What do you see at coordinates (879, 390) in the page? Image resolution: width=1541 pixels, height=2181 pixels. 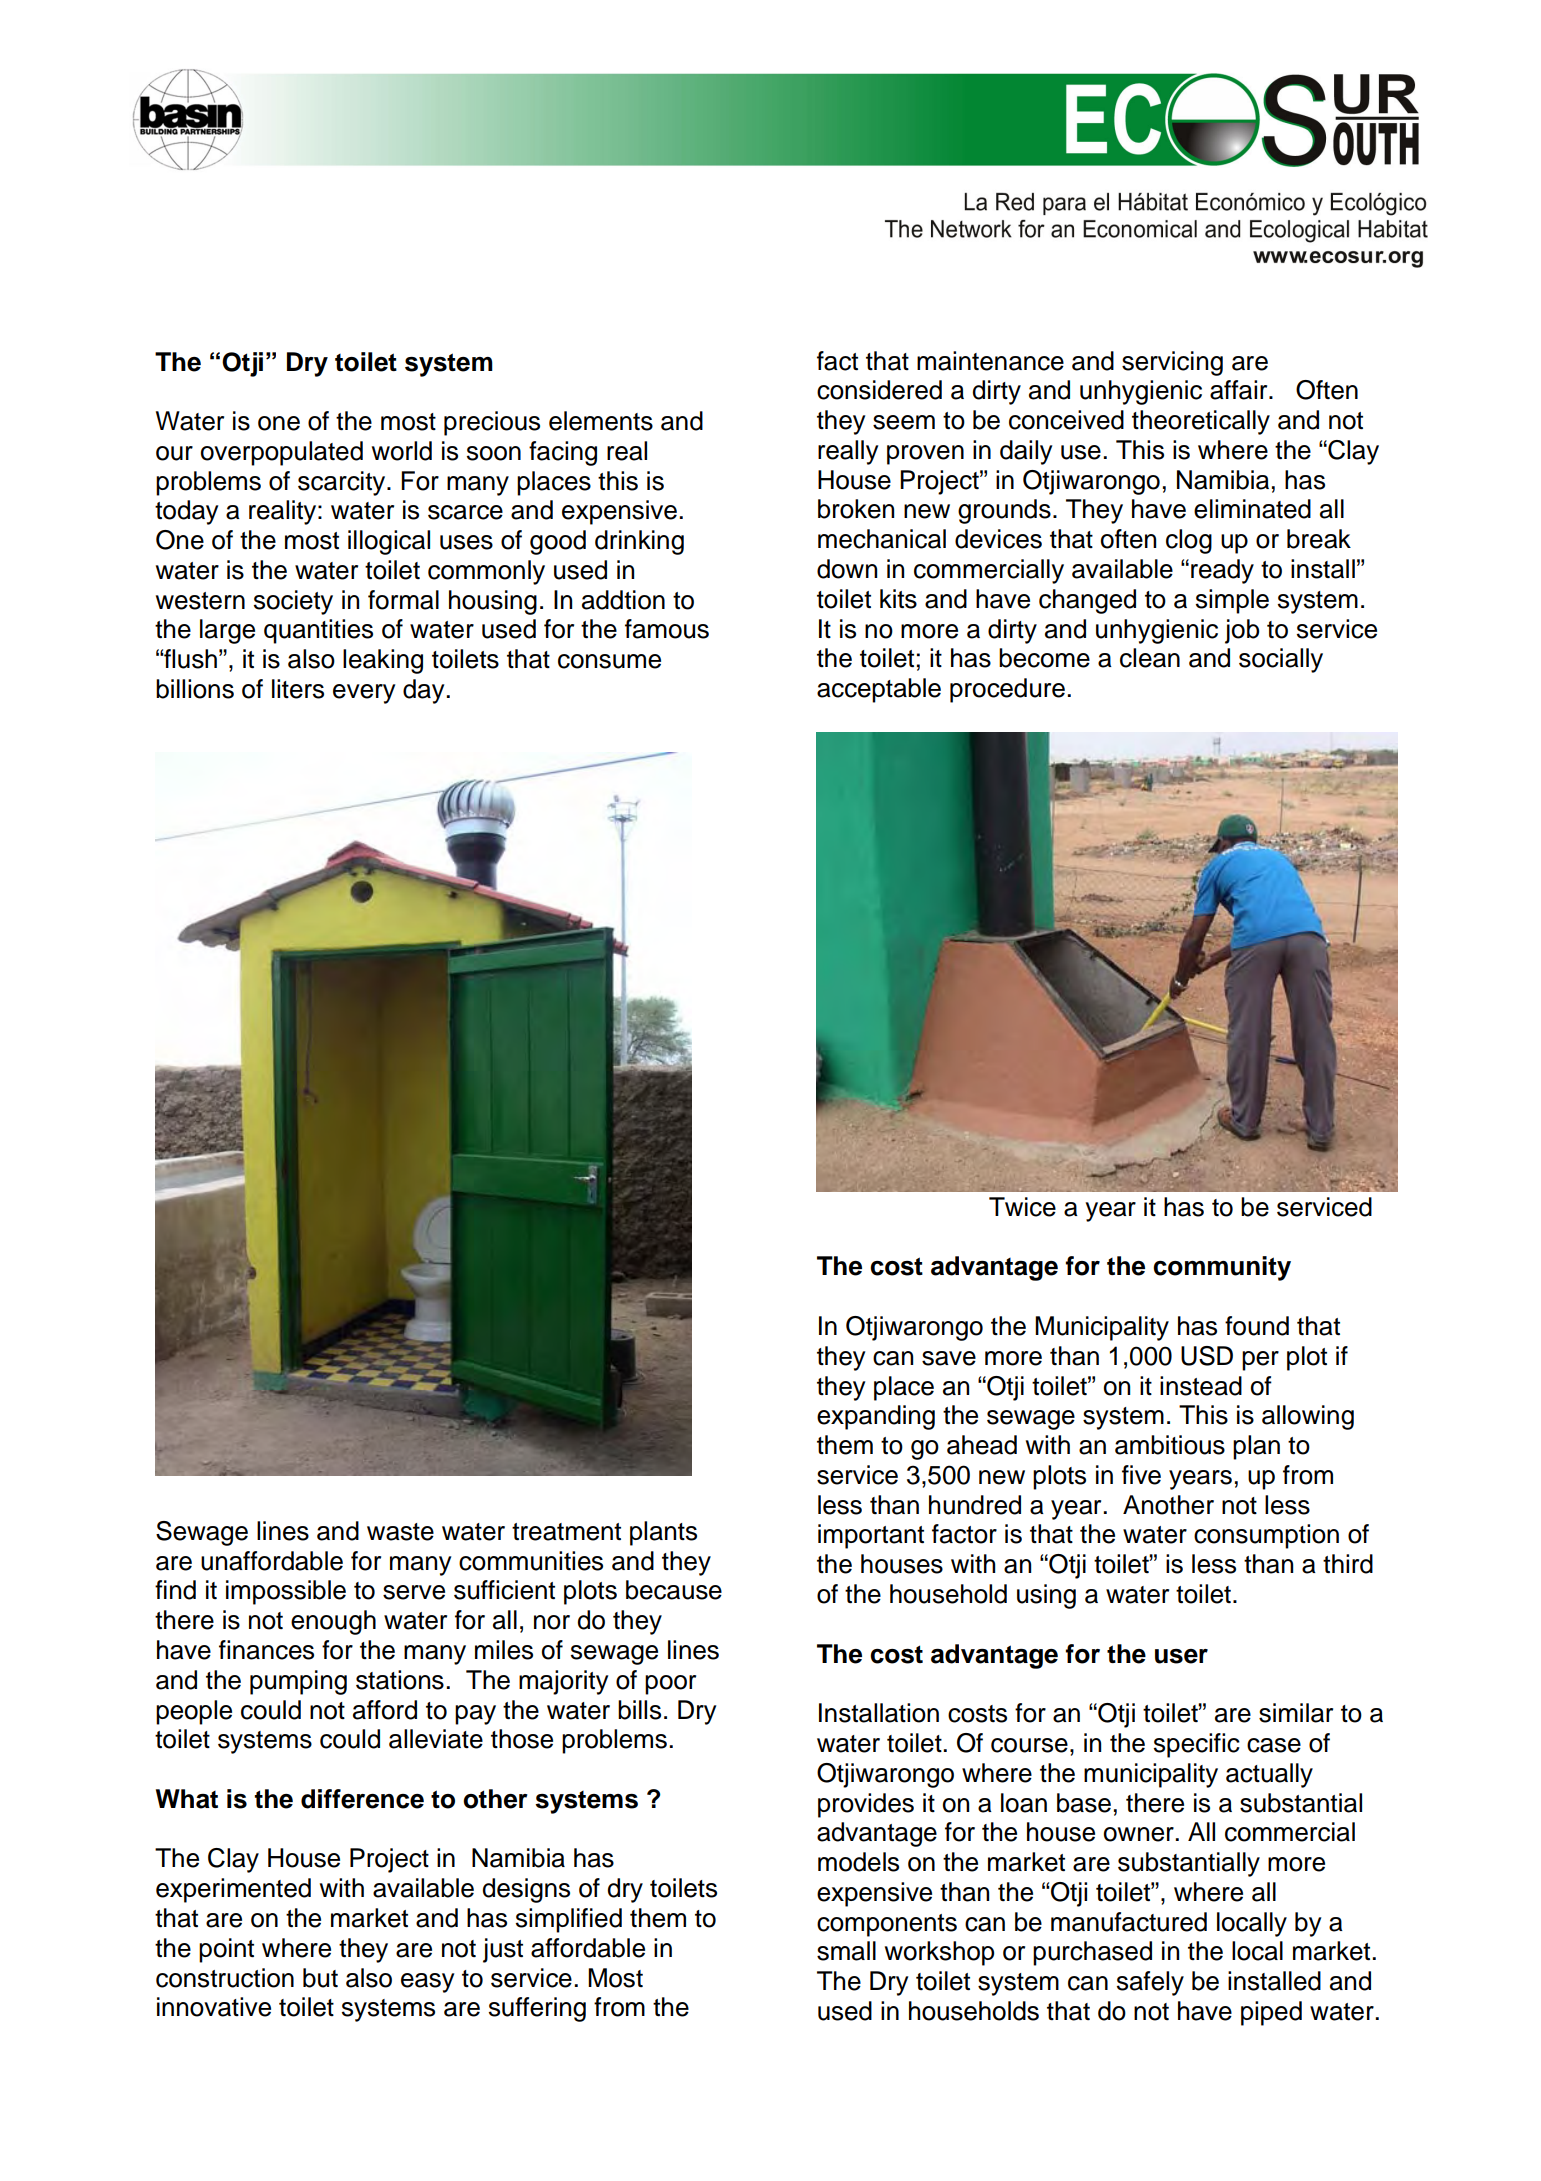 I see `considered` at bounding box center [879, 390].
